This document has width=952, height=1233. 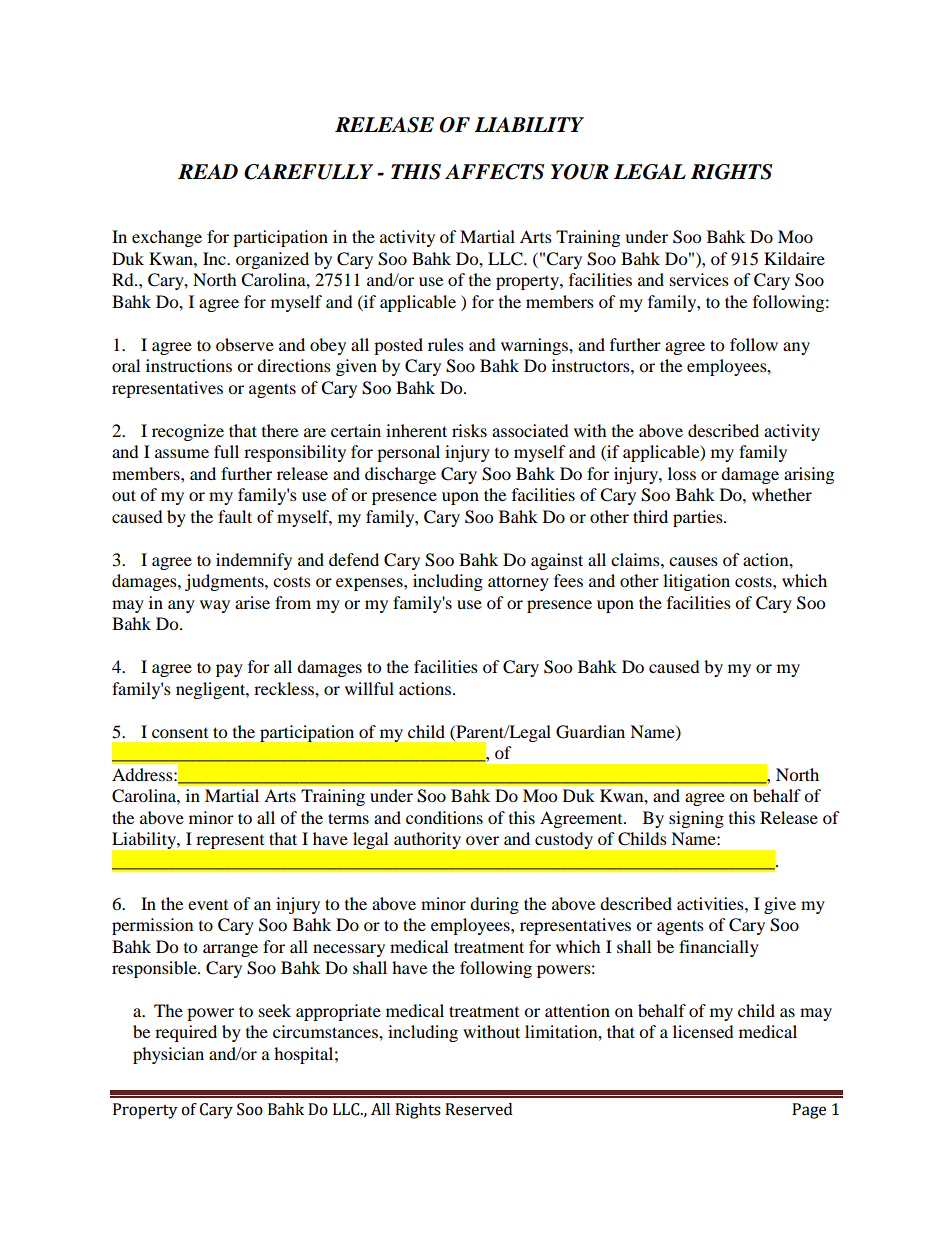 I want to click on parties, so click(x=699, y=518).
